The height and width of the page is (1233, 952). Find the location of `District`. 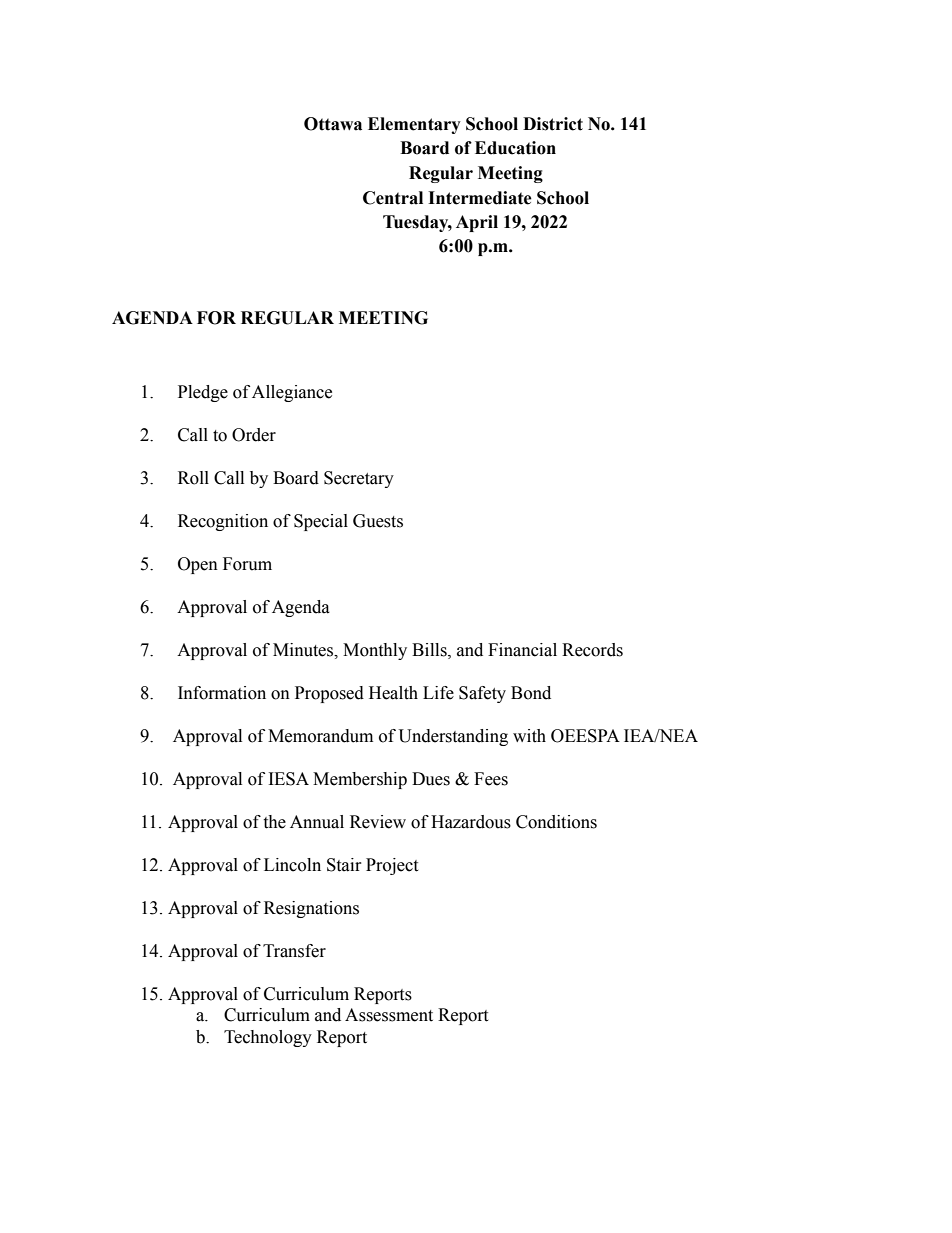

District is located at coordinates (553, 124).
